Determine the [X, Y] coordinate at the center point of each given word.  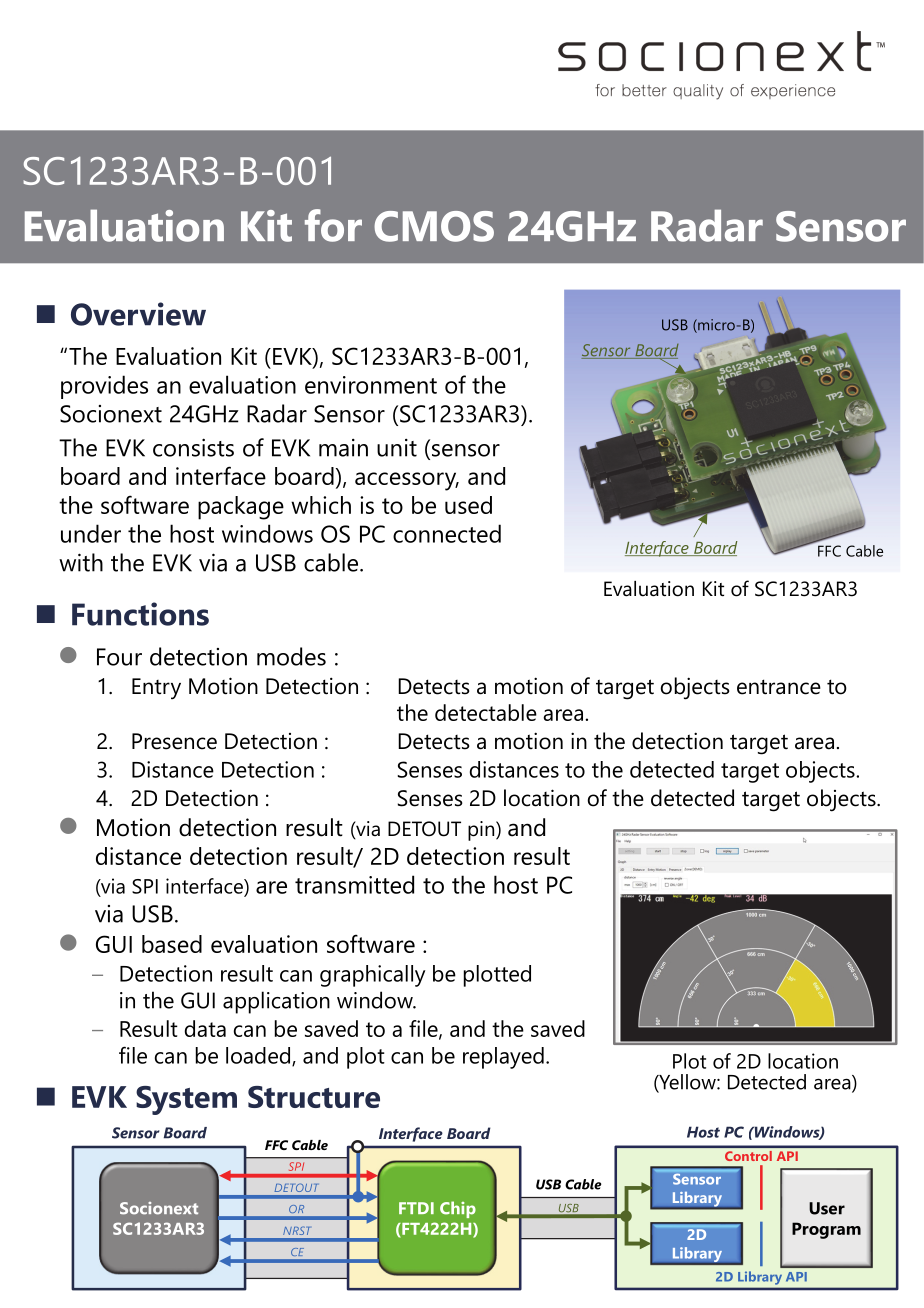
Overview [138, 314]
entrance [779, 687]
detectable [486, 712]
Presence [174, 741]
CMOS [434, 226]
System [186, 1100]
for [333, 225]
